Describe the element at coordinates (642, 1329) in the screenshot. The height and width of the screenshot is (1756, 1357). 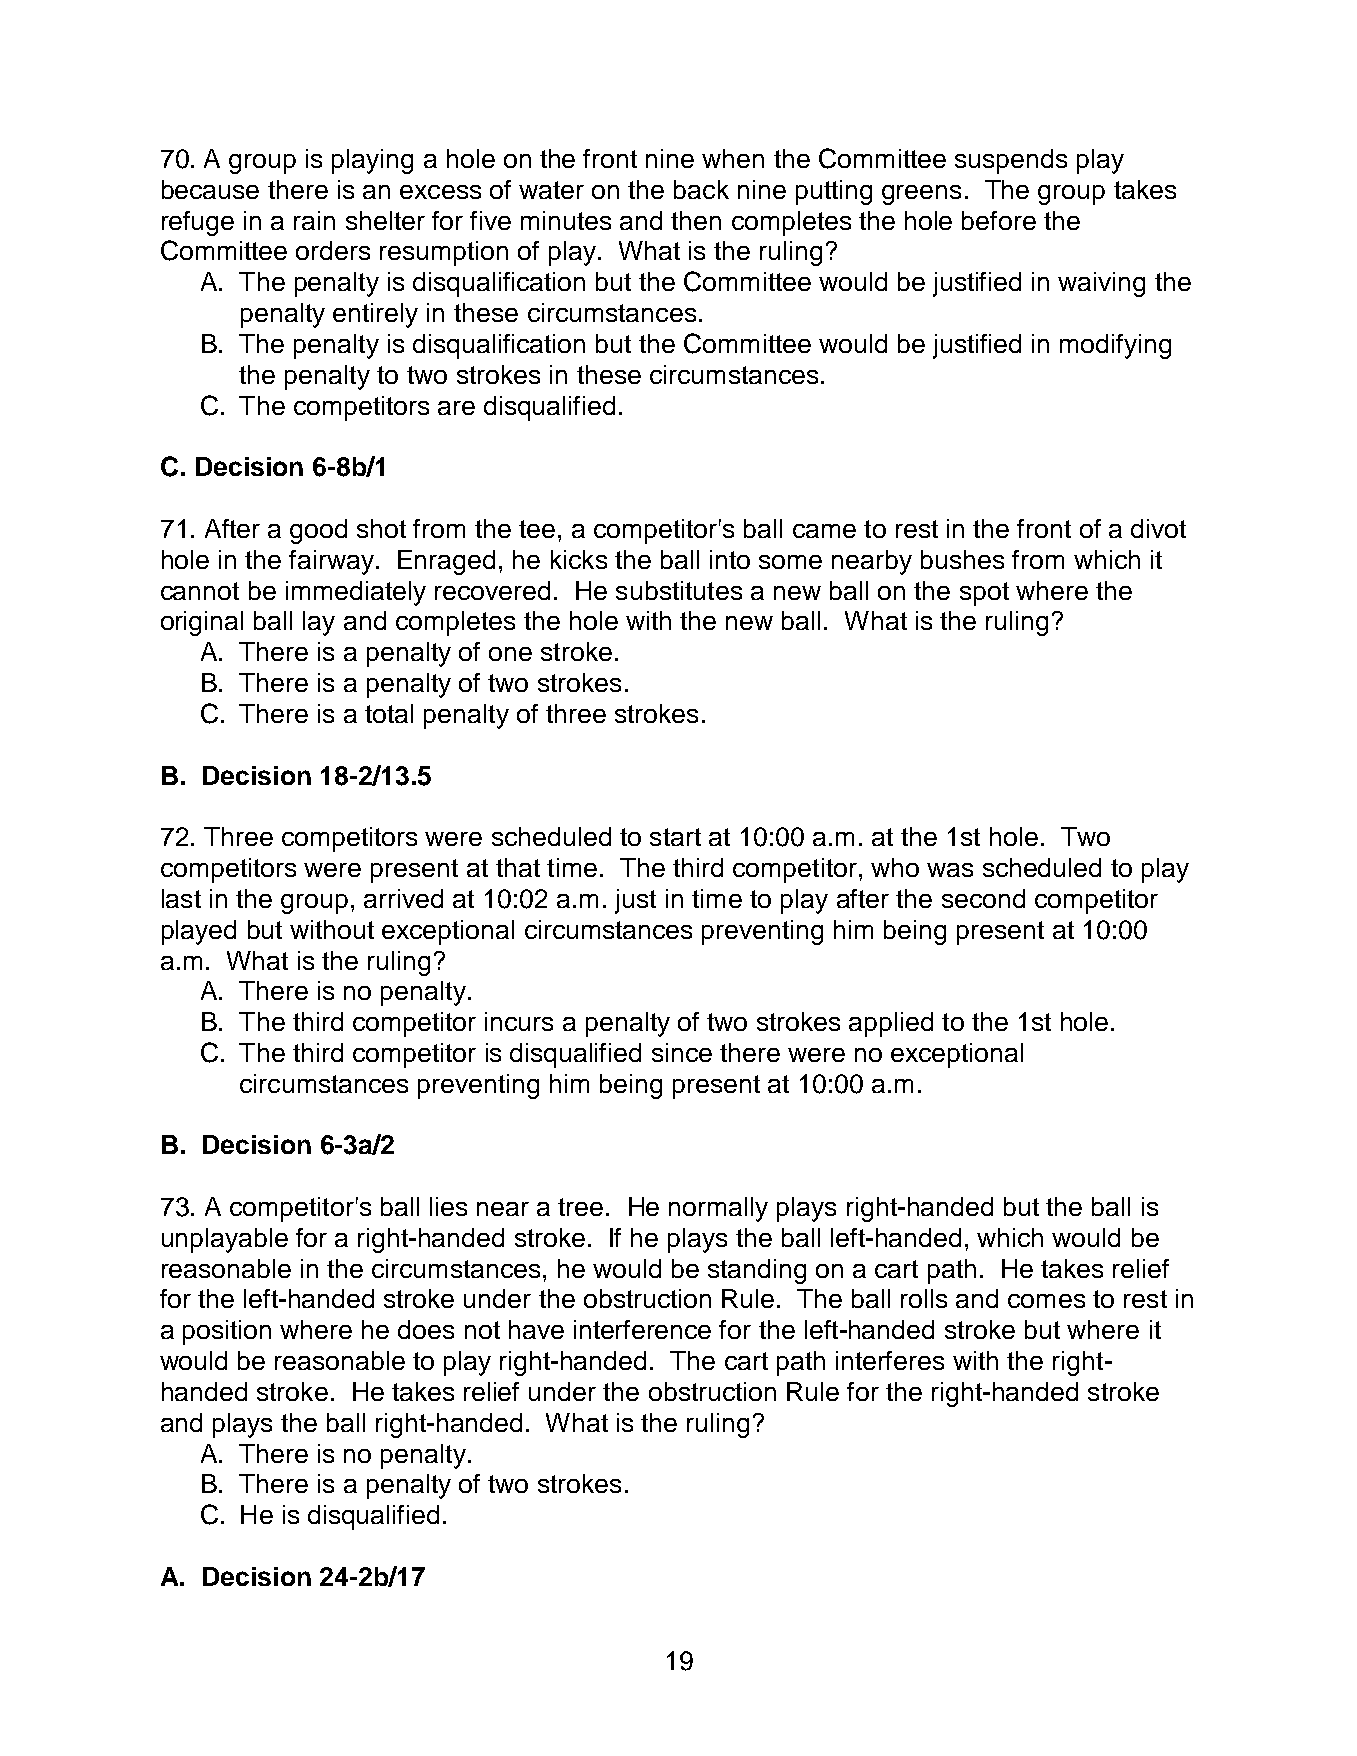
I see `interference` at that location.
